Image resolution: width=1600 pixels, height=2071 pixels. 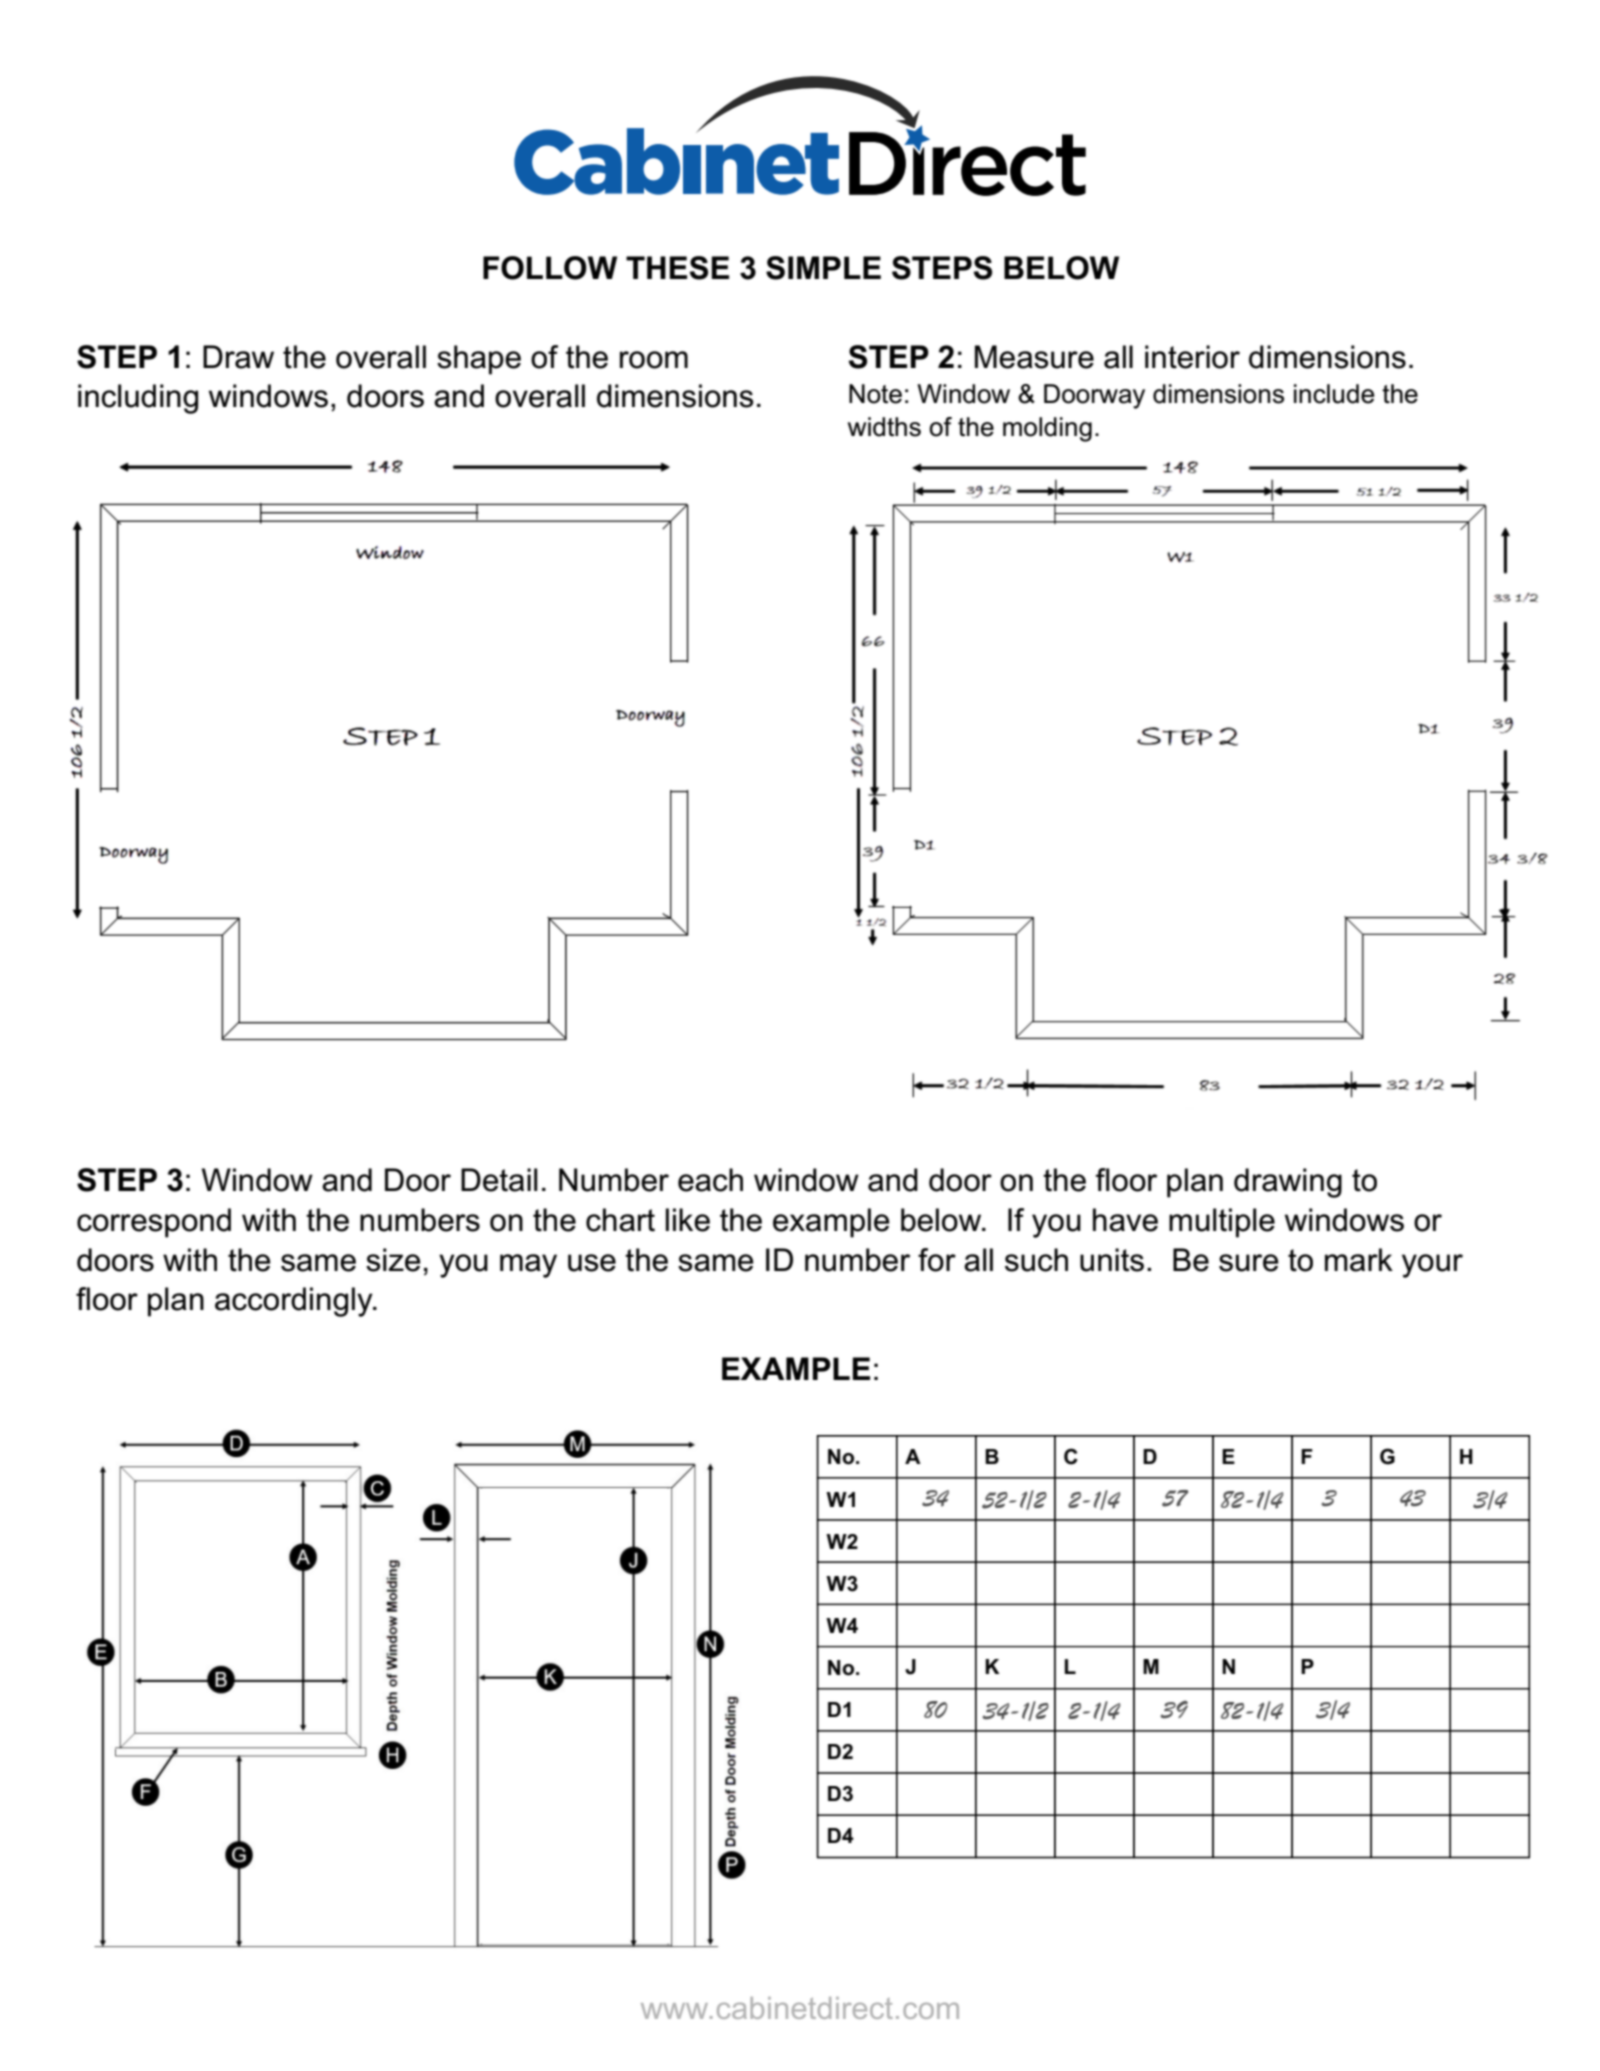 What do you see at coordinates (479, 360) in the screenshot?
I see `shape` at bounding box center [479, 360].
